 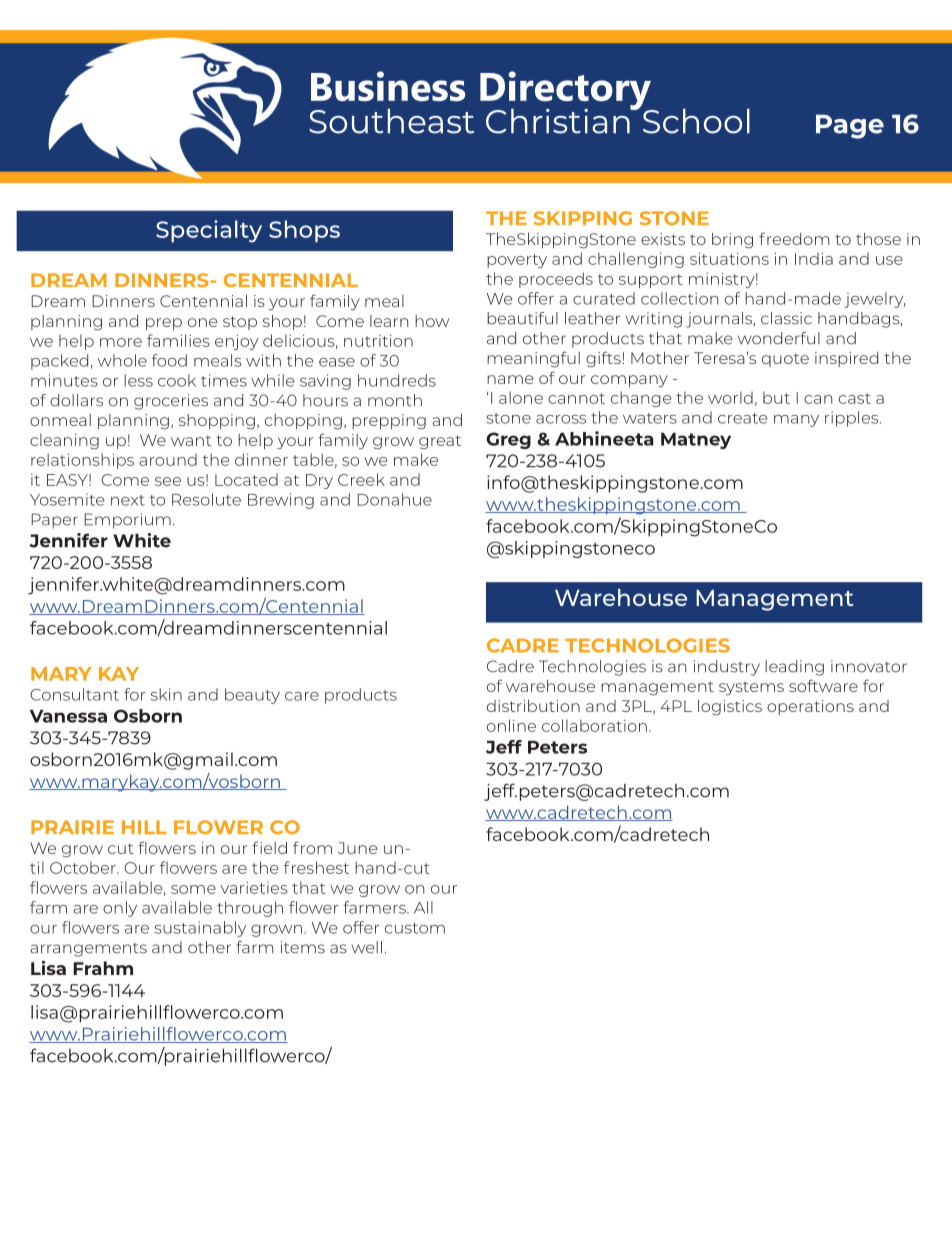 What do you see at coordinates (785, 360) in the document?
I see `quote` at bounding box center [785, 360].
